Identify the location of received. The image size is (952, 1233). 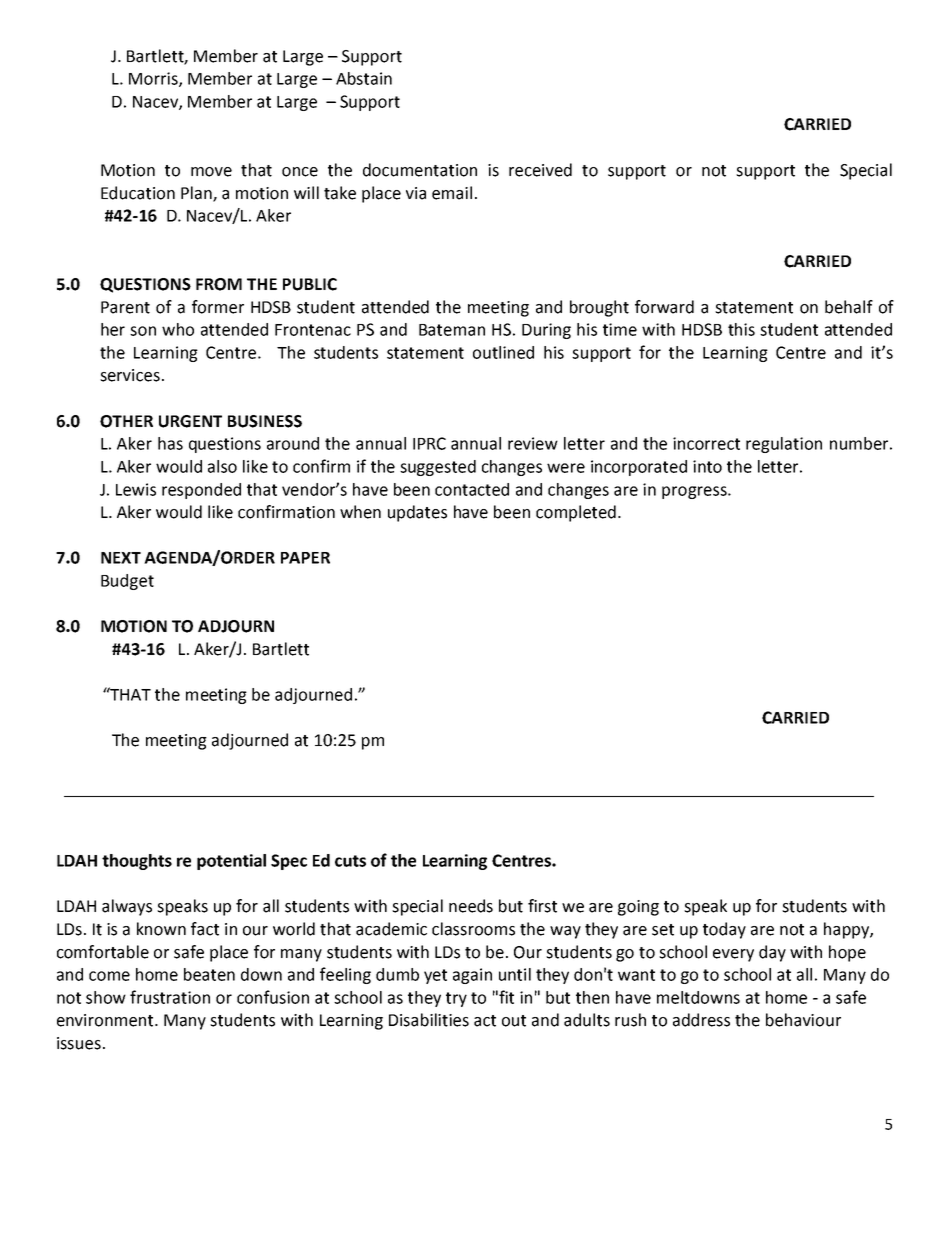
(540, 170).
